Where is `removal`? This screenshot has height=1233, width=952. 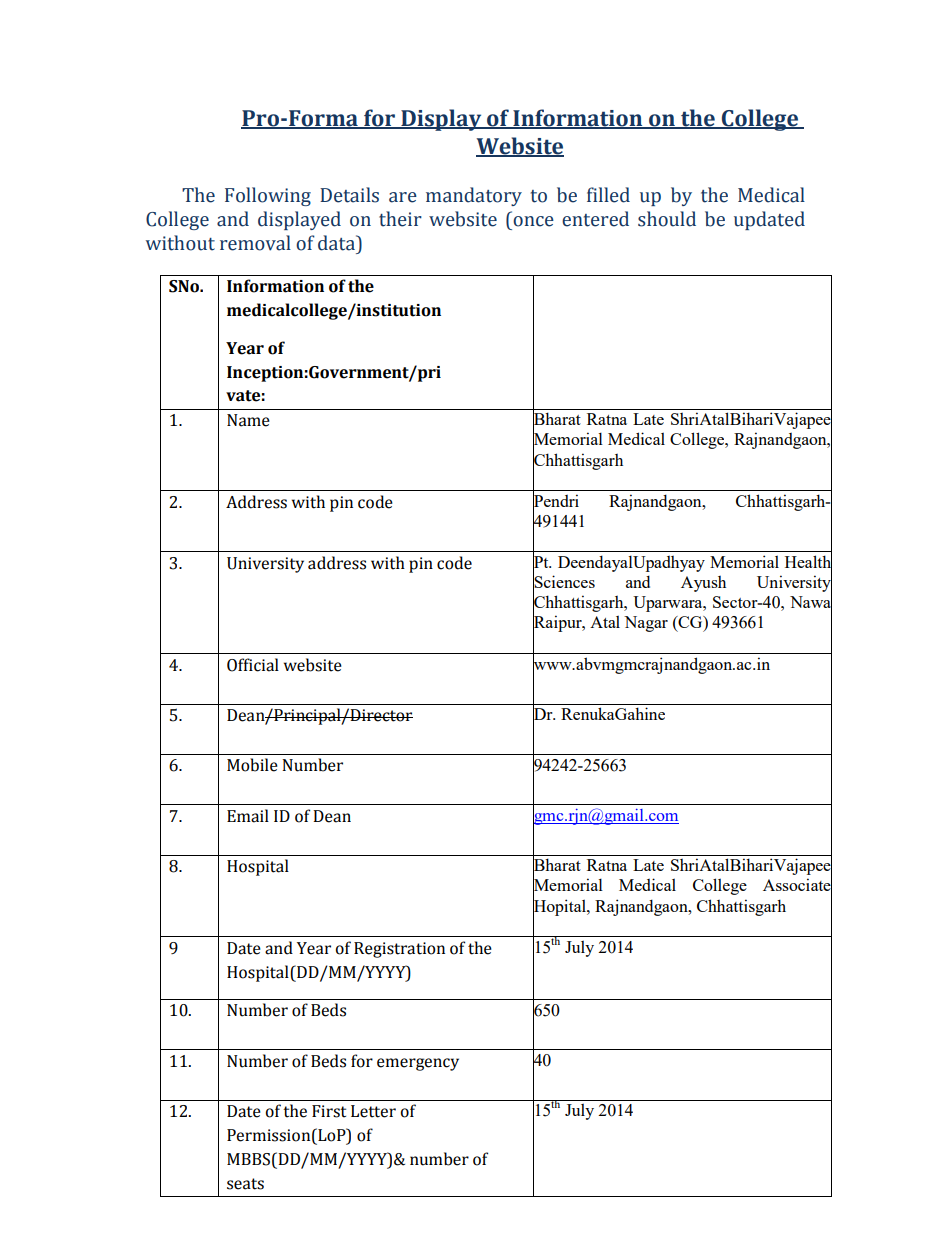 removal is located at coordinates (255, 243).
